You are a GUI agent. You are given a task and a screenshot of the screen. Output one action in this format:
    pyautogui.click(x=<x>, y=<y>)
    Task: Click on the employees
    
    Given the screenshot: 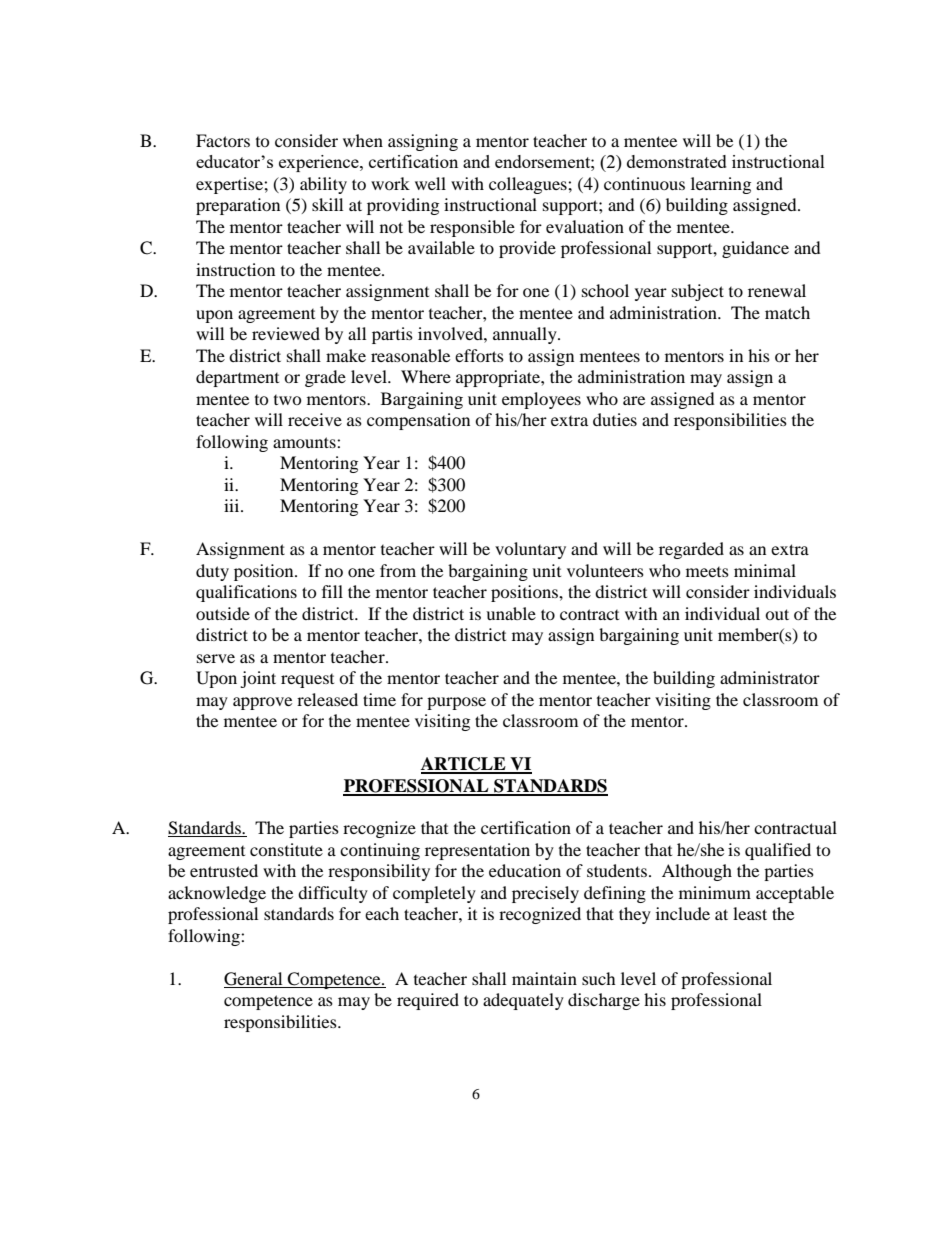 What is the action you would take?
    pyautogui.click(x=541, y=400)
